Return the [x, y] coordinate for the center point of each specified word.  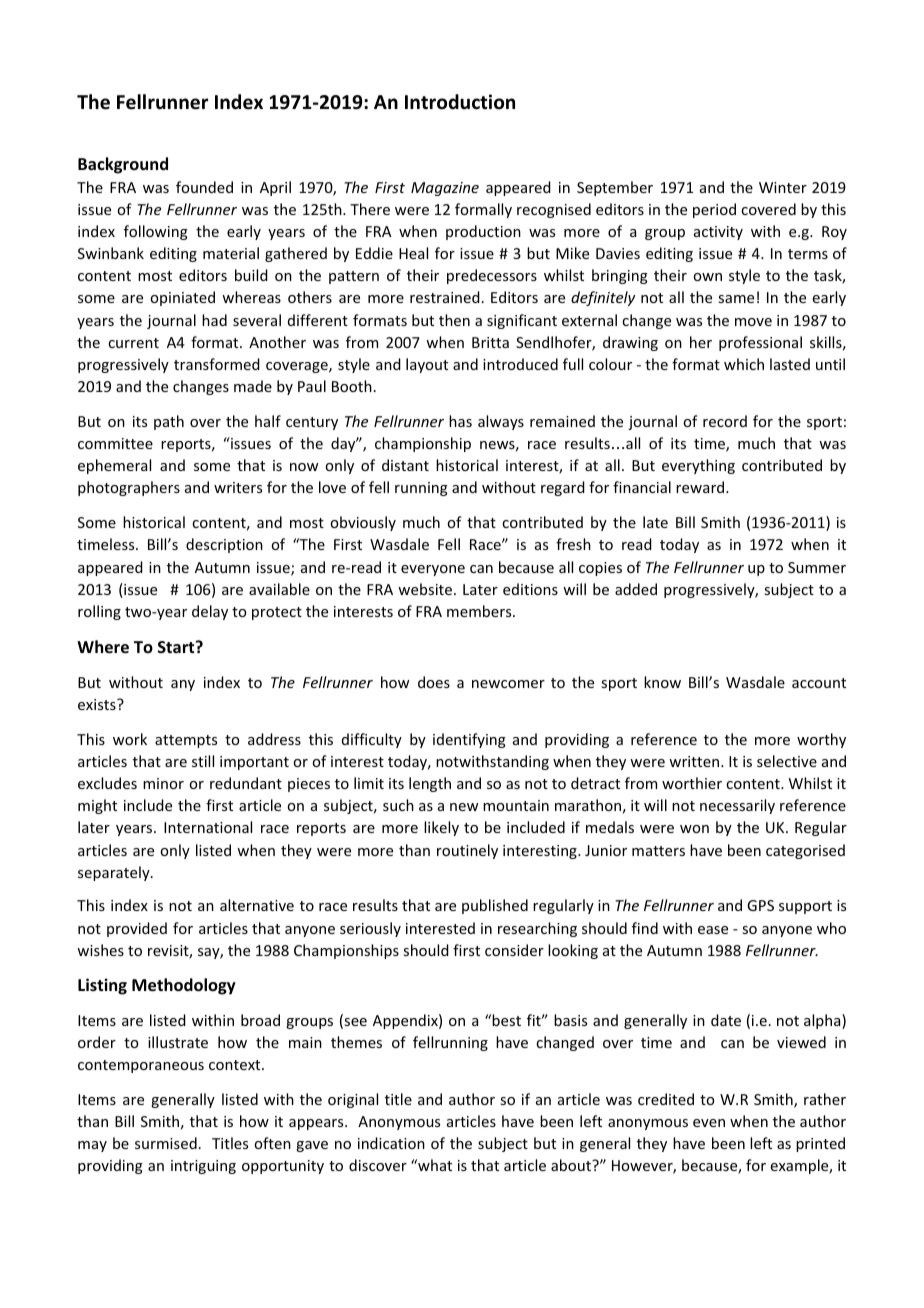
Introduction [460, 102]
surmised [166, 1143]
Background [123, 165]
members [480, 611]
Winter [783, 187]
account [819, 683]
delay [210, 612]
